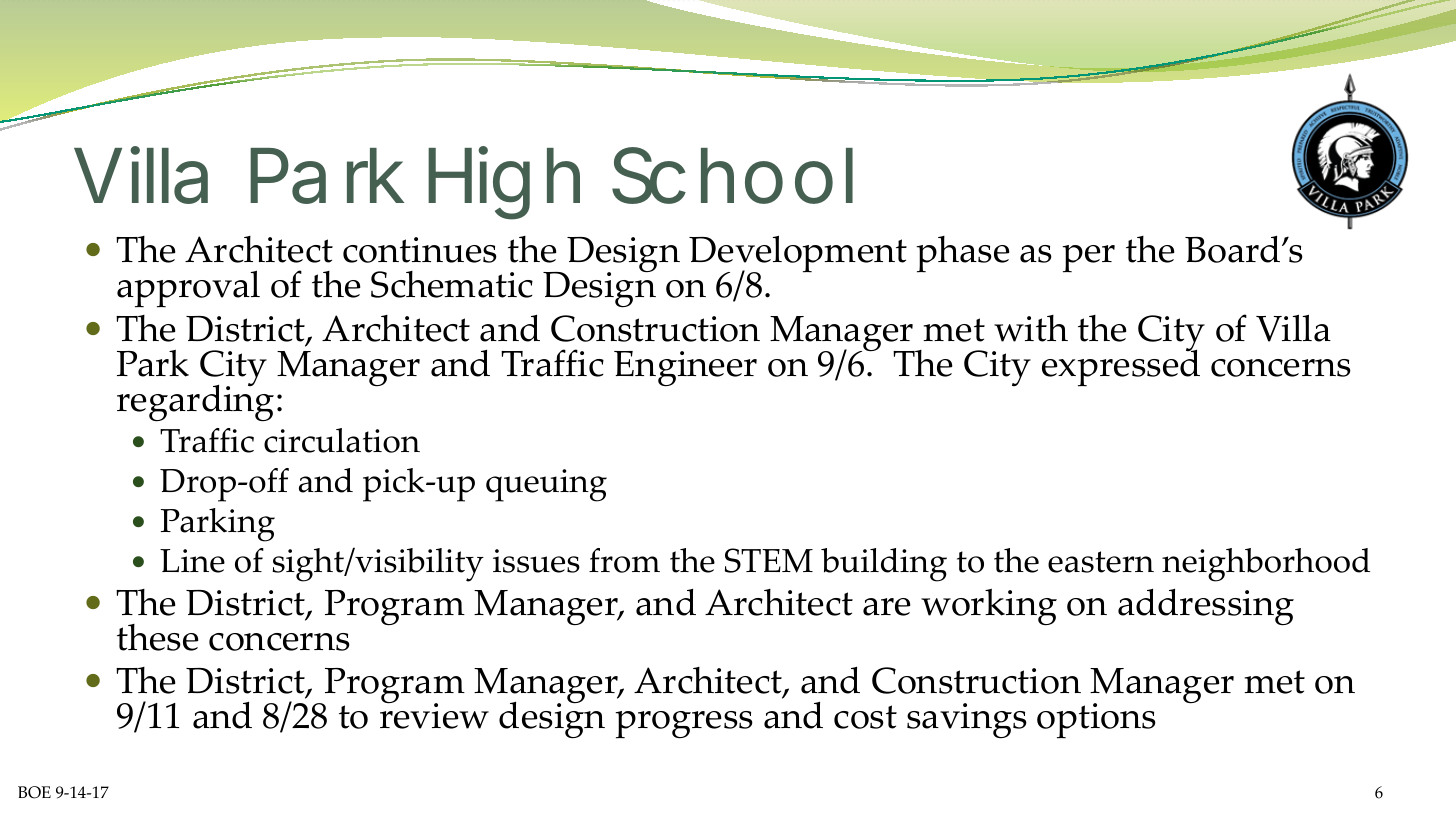 Image resolution: width=1456 pixels, height=819 pixels. I want to click on per, so click(1088, 259).
